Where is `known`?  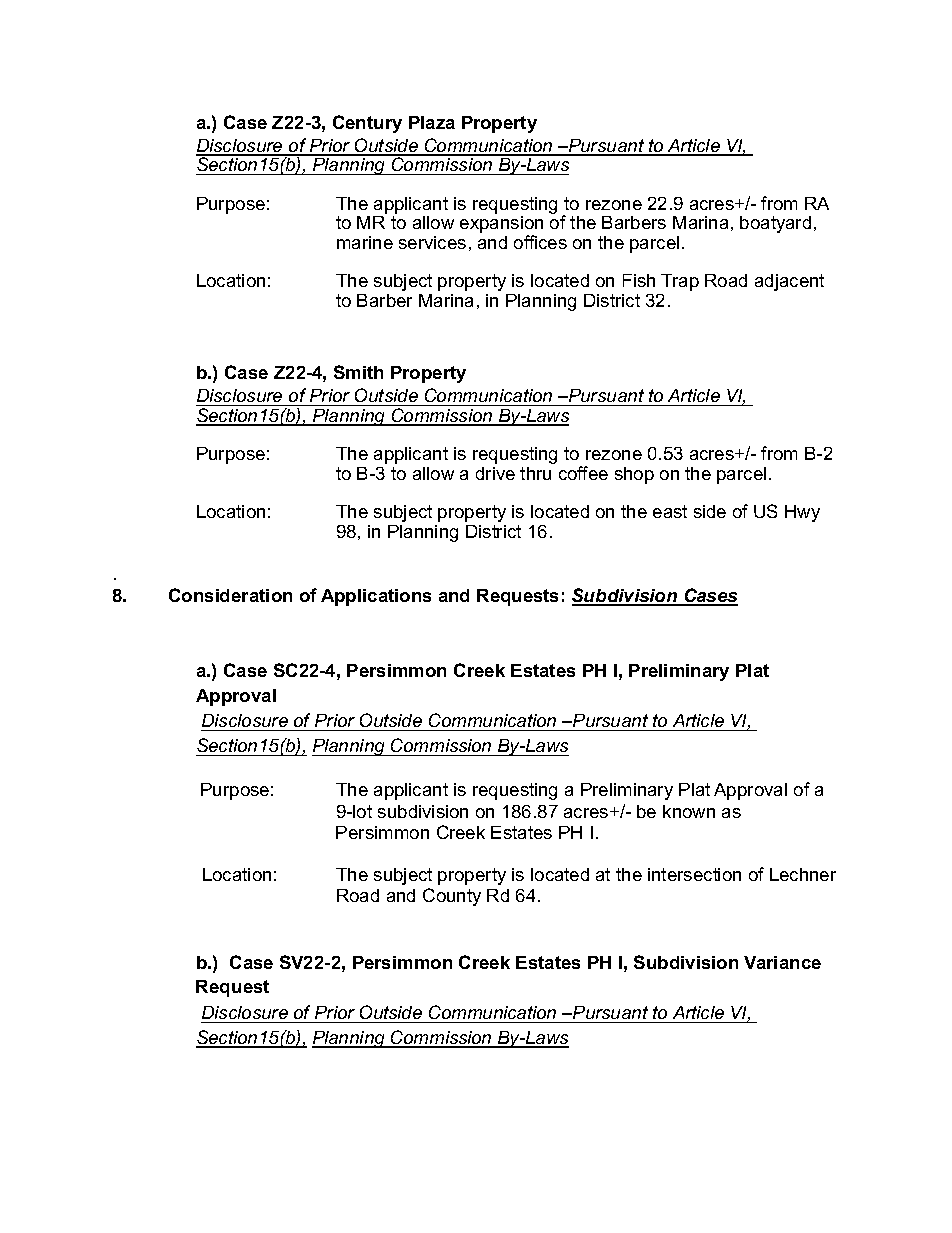
known is located at coordinates (689, 811).
